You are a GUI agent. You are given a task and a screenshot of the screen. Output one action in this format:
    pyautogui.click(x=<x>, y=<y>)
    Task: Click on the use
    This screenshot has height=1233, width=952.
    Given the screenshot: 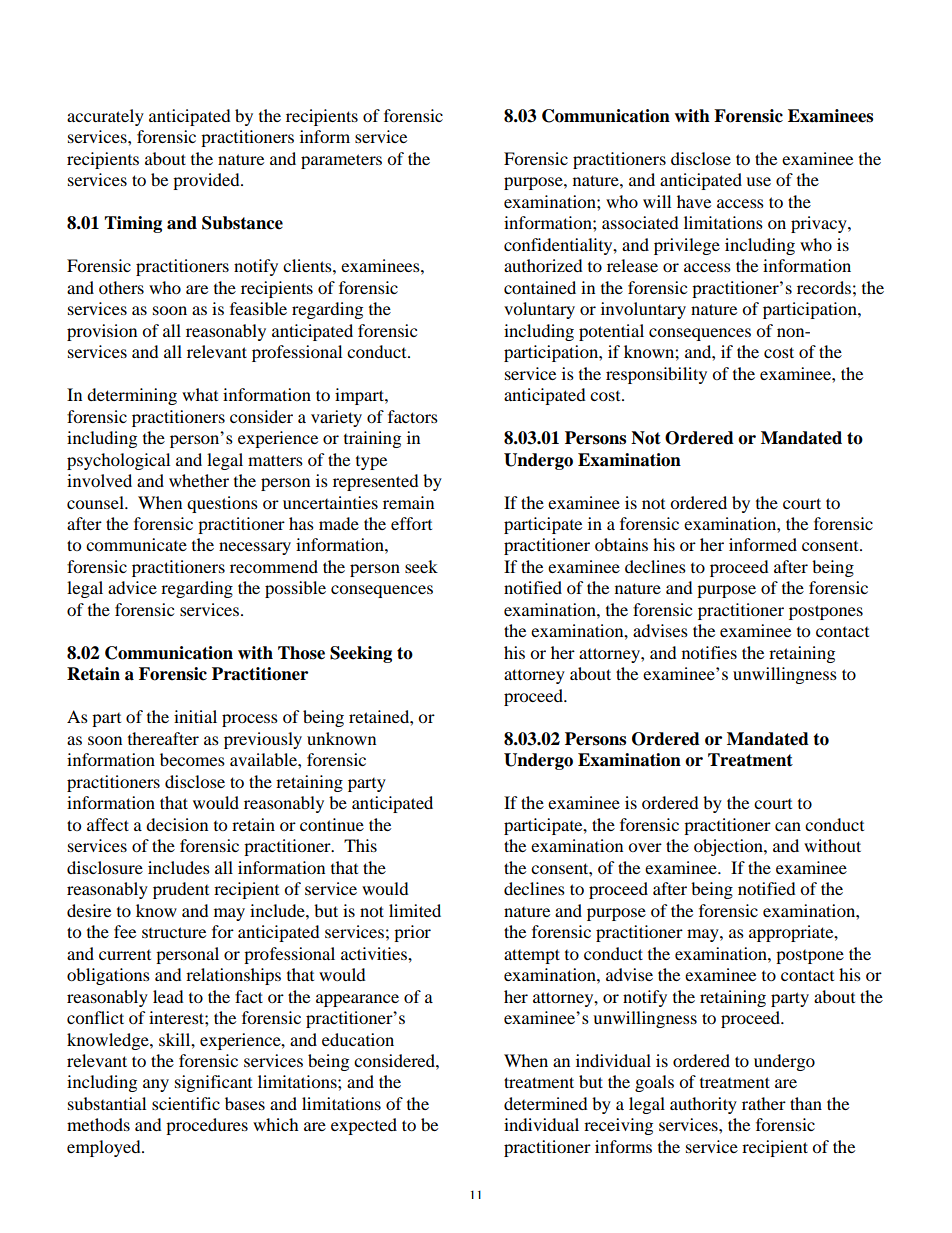 What is the action you would take?
    pyautogui.click(x=758, y=181)
